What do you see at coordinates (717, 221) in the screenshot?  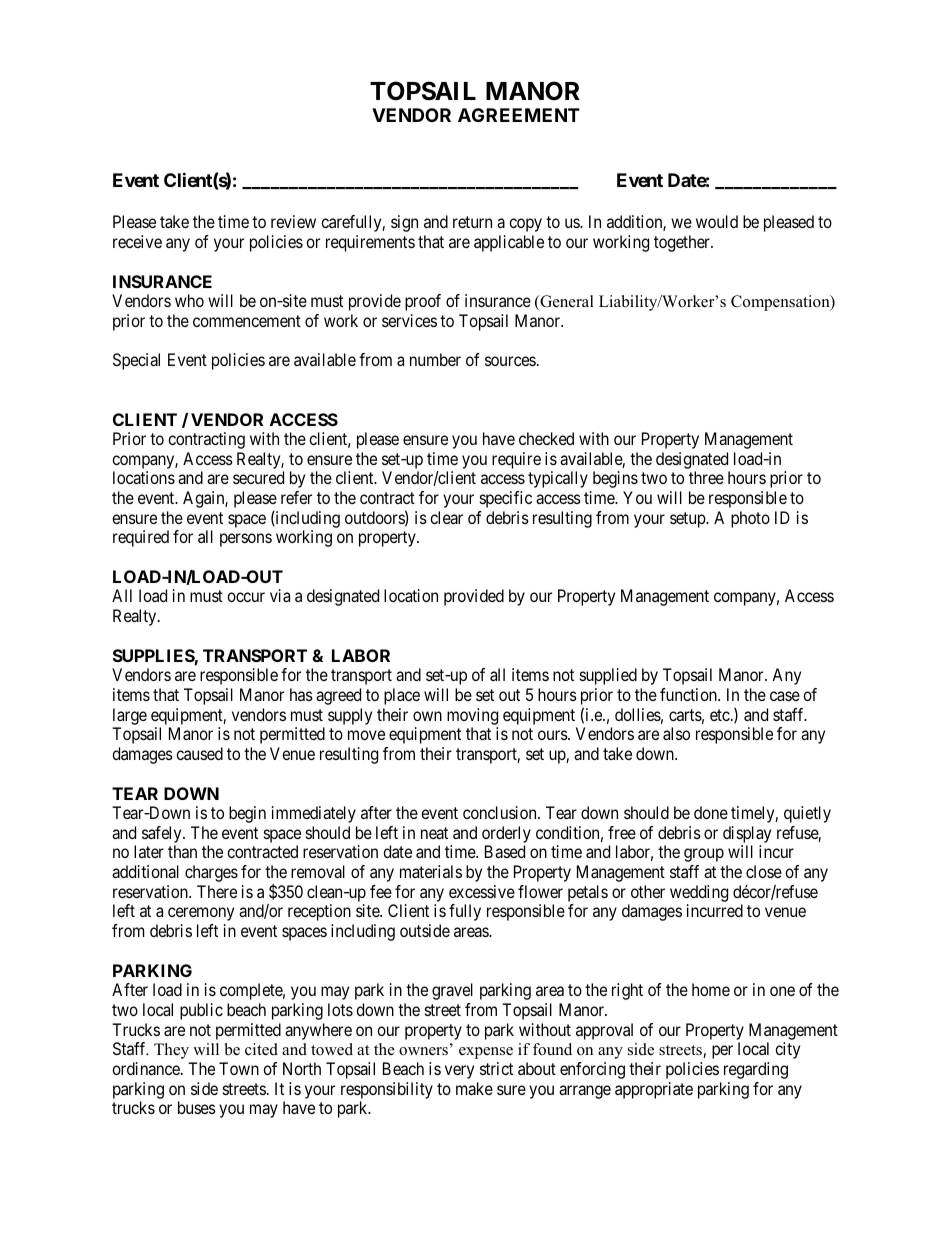 I see `would` at bounding box center [717, 221].
